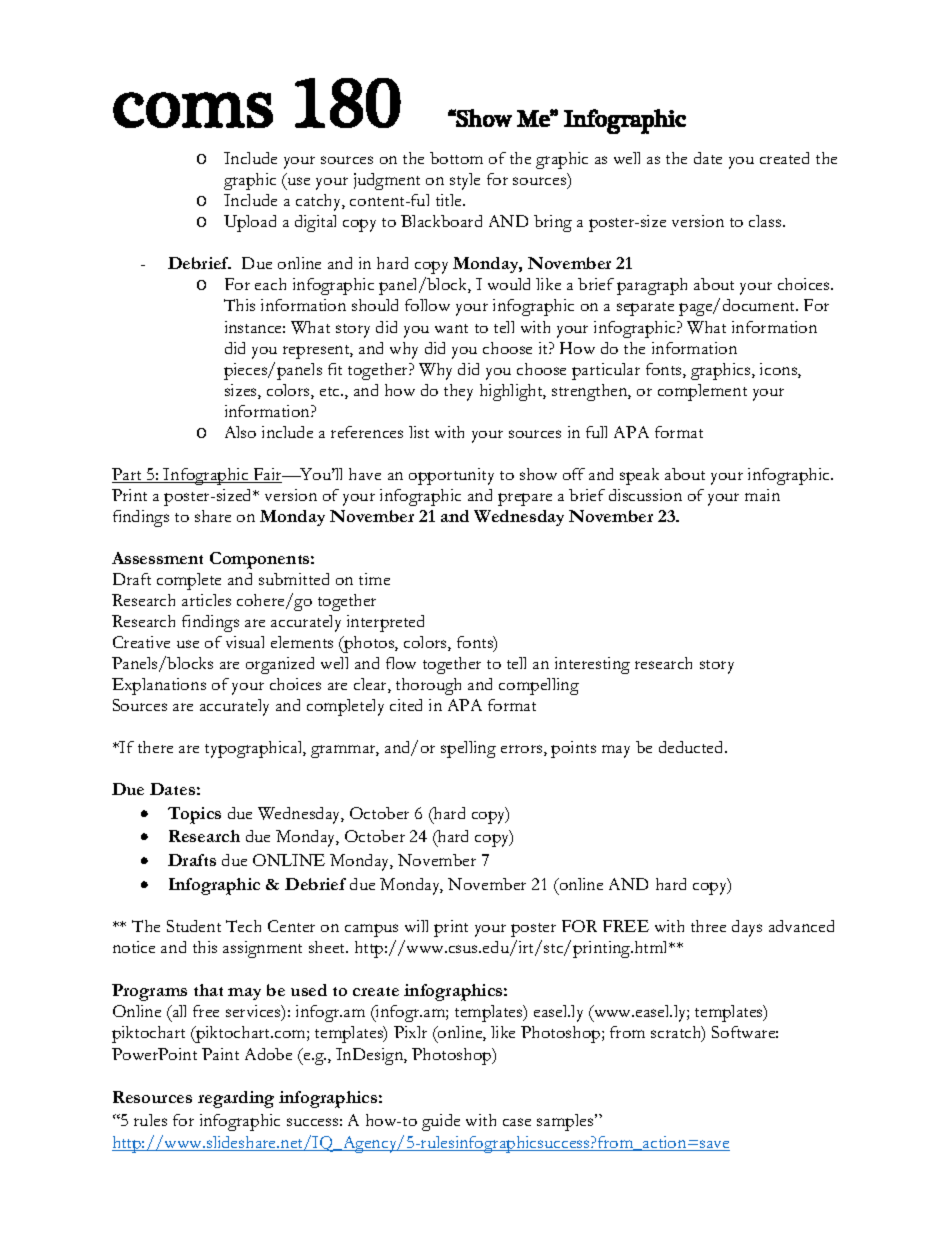 The image size is (952, 1233). What do you see at coordinates (157, 558) in the page?
I see `Assessment` at bounding box center [157, 558].
